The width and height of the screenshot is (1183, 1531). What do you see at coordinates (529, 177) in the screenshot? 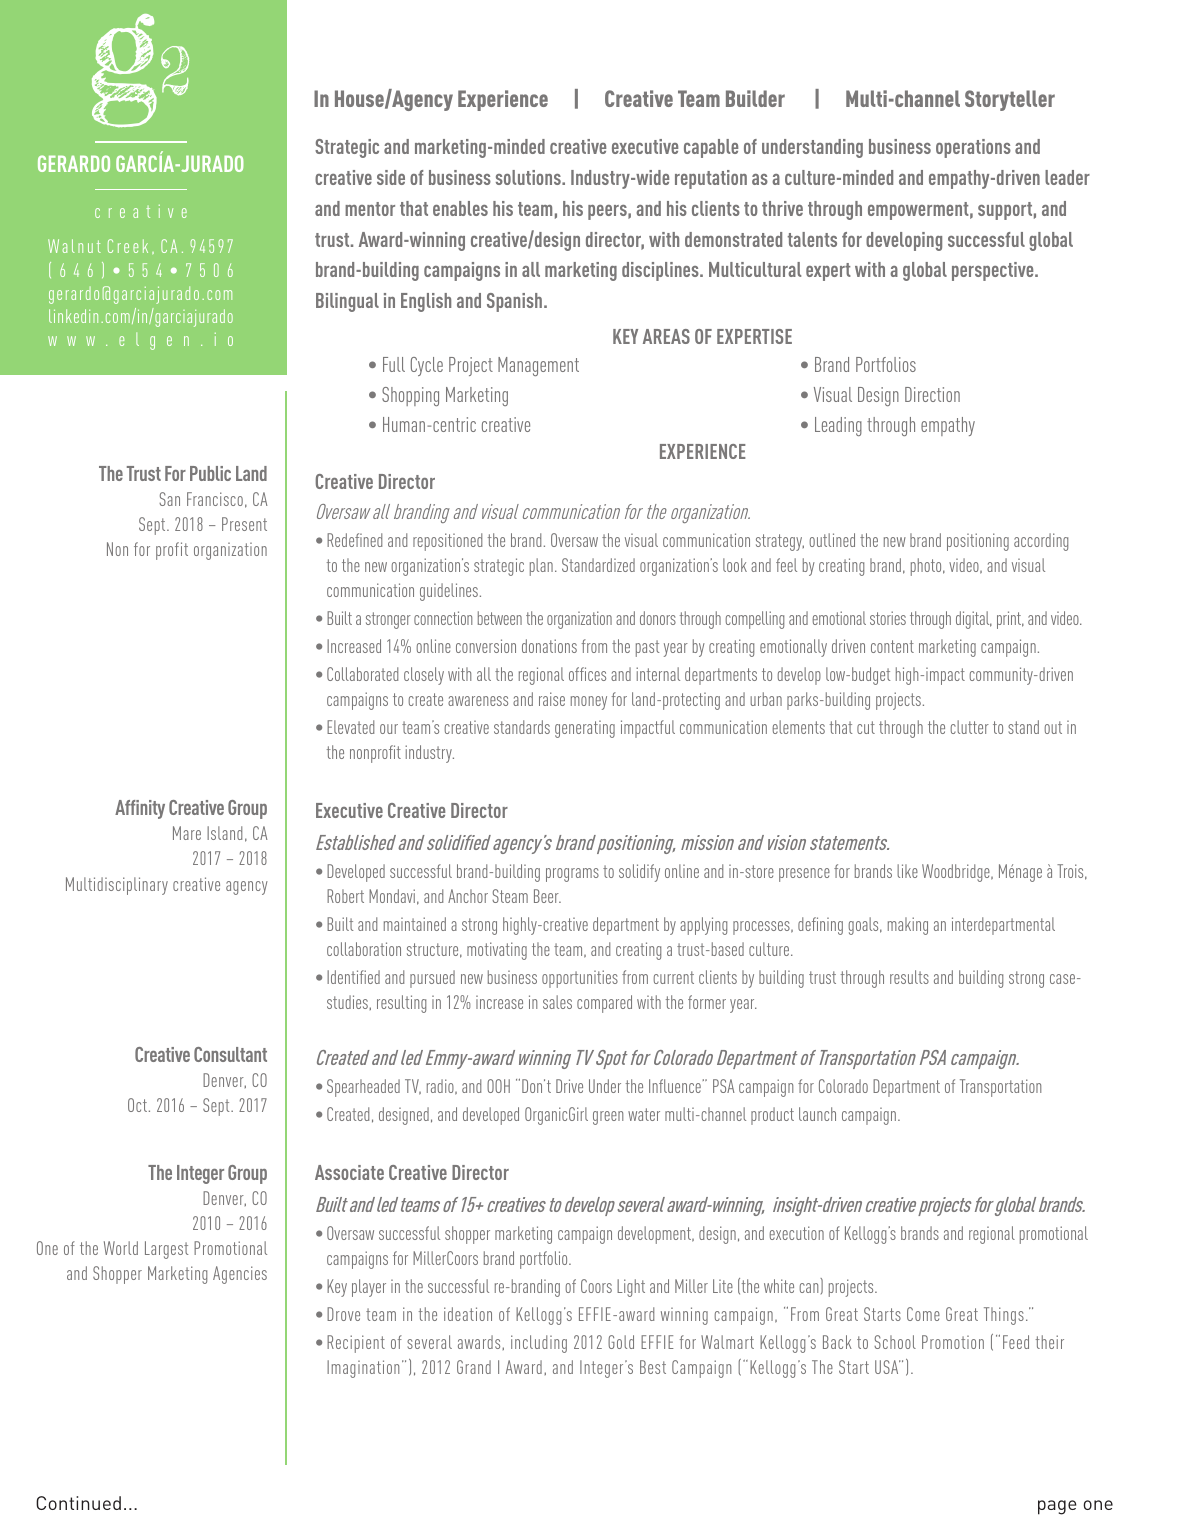
I see `solutions` at bounding box center [529, 177].
